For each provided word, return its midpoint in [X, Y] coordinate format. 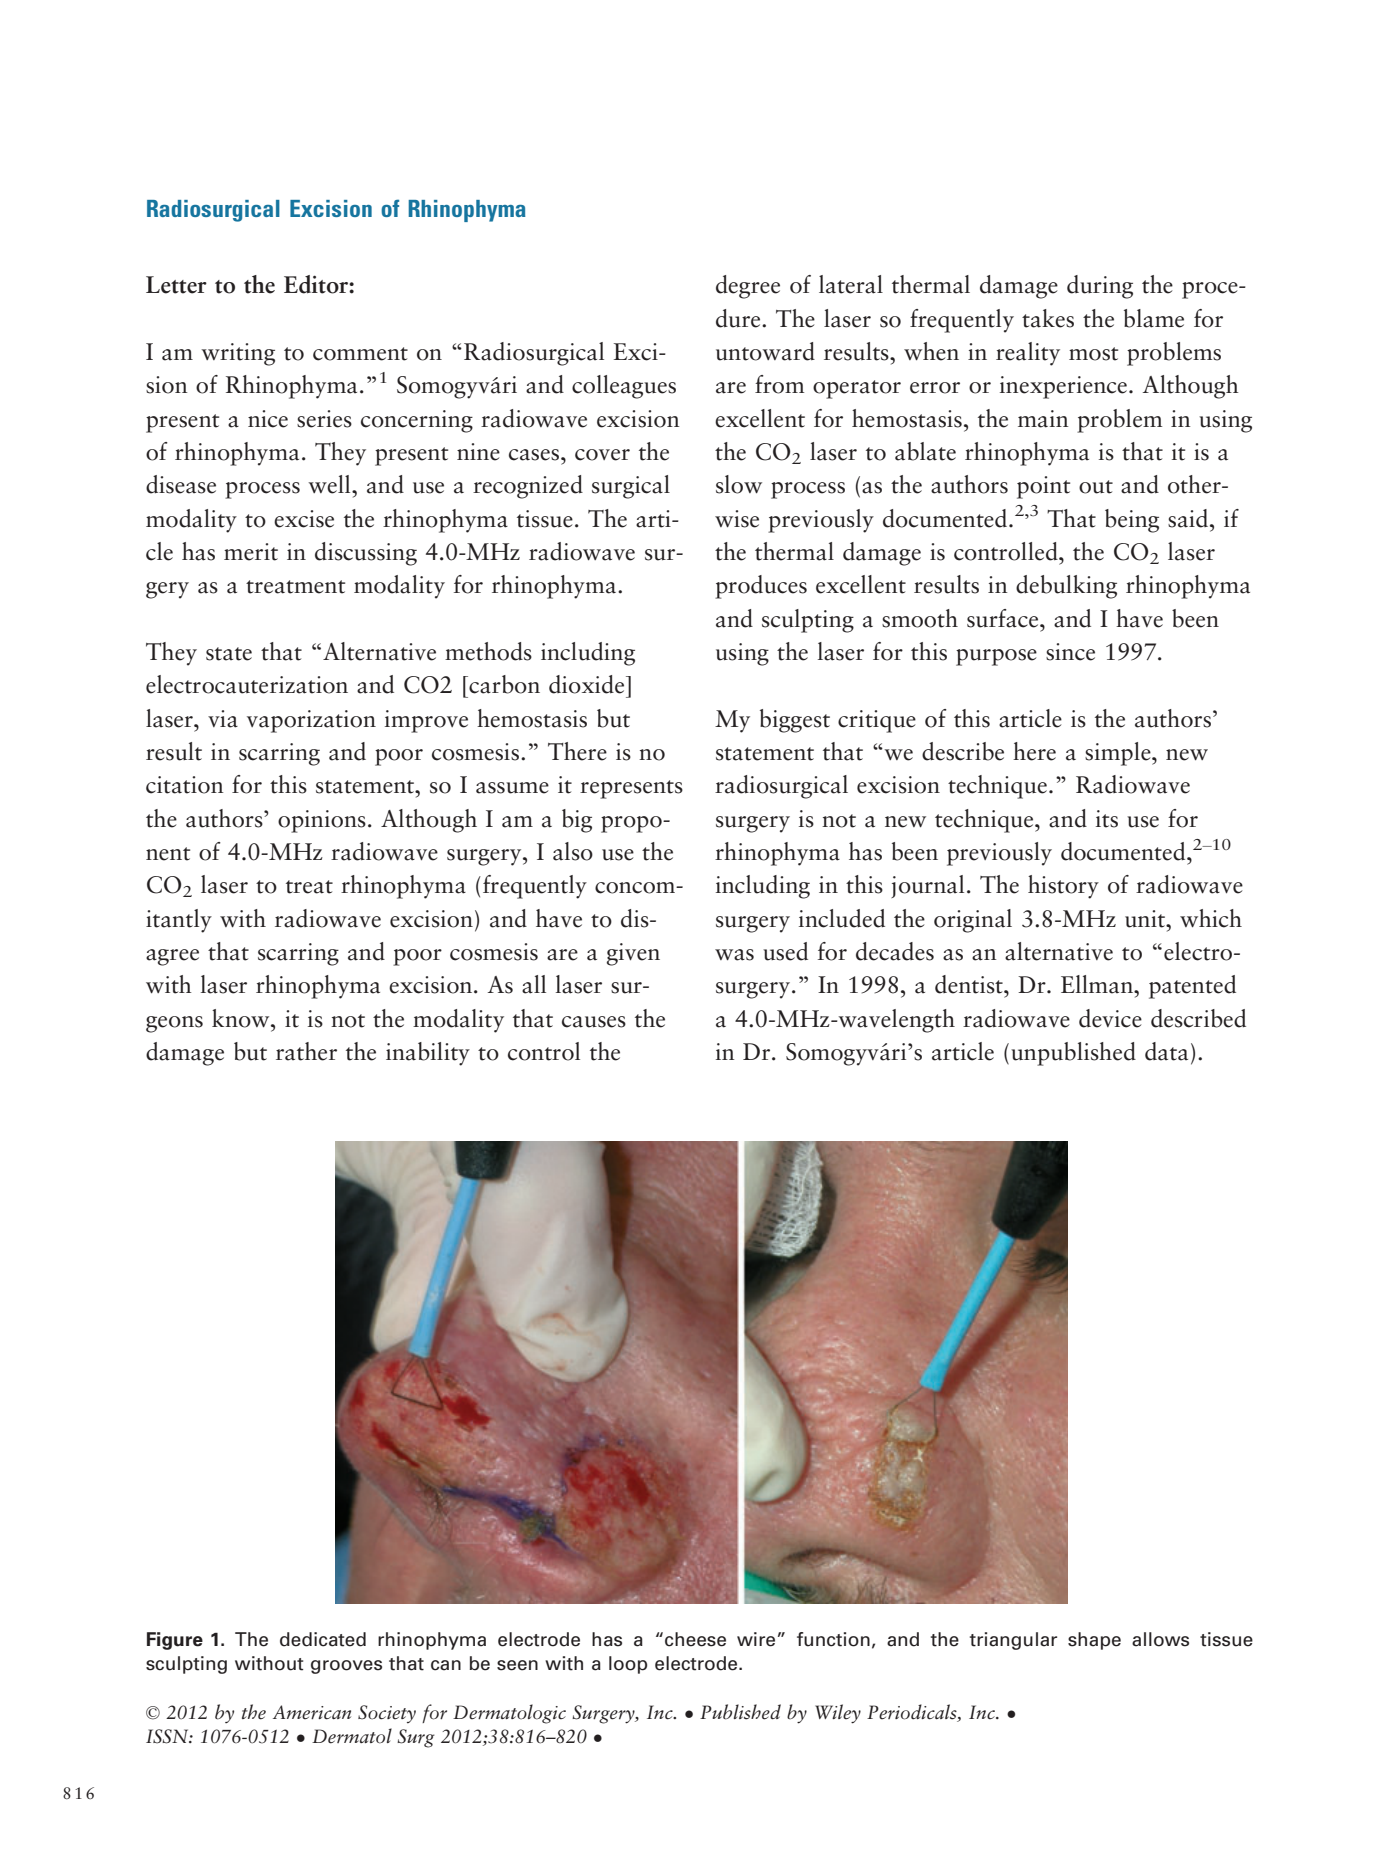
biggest [795, 721]
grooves [346, 1667]
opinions [322, 821]
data [1166, 1051]
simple [1119, 754]
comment [360, 354]
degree [748, 287]
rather [306, 1051]
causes [594, 1022]
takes [1048, 318]
